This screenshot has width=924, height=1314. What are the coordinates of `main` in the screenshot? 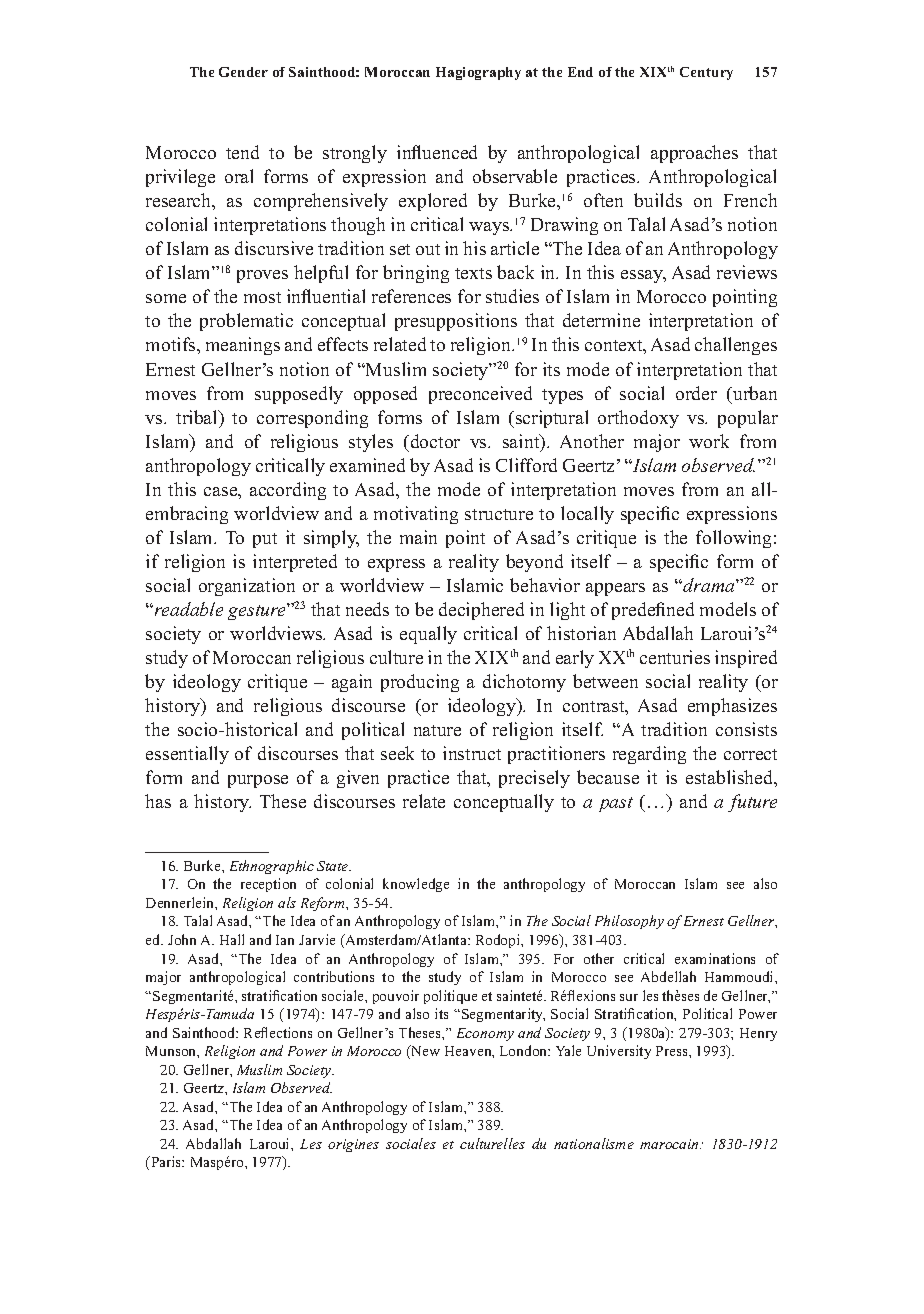 It's located at (418, 537).
